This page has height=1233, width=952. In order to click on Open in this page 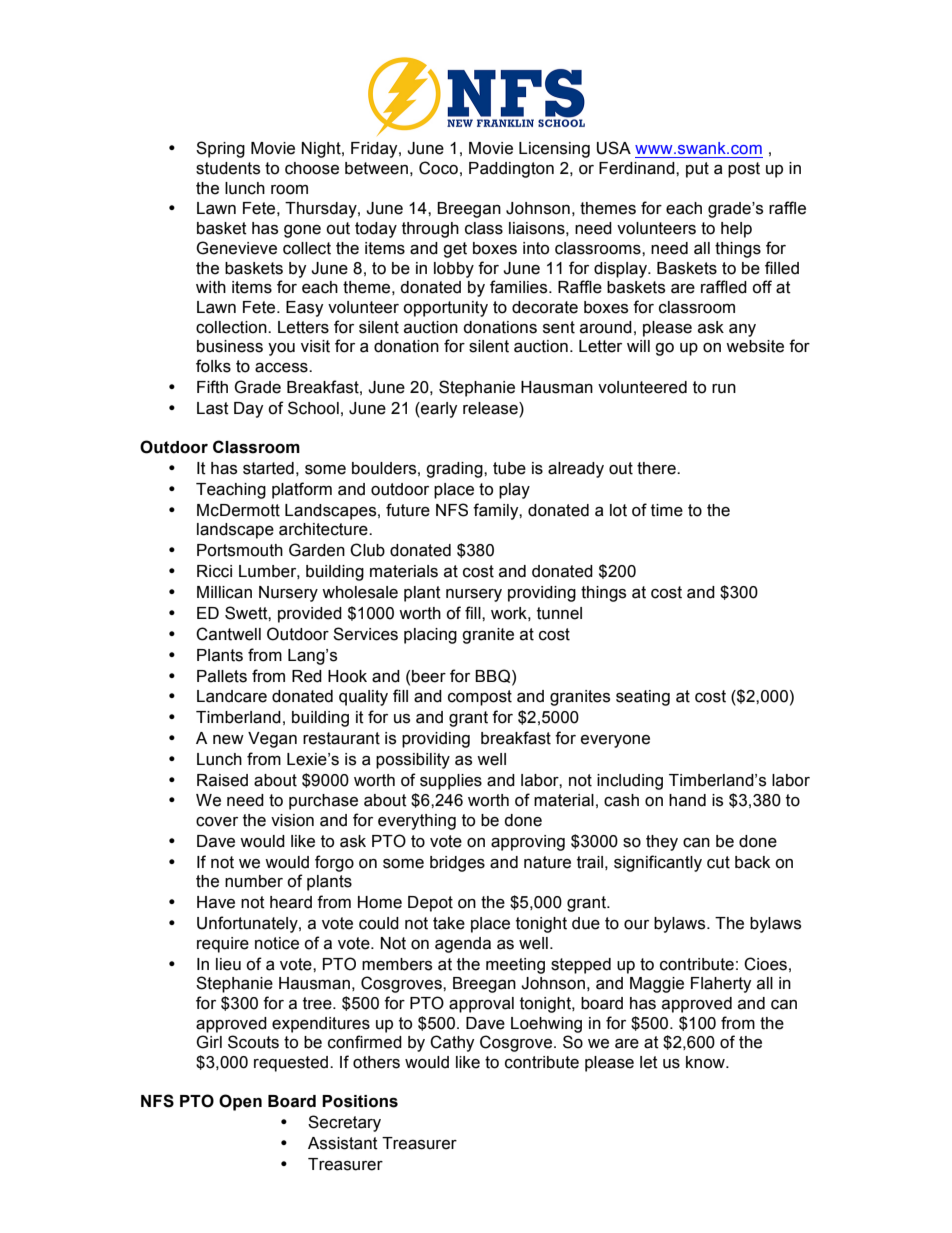, I will do `click(240, 1102)`.
